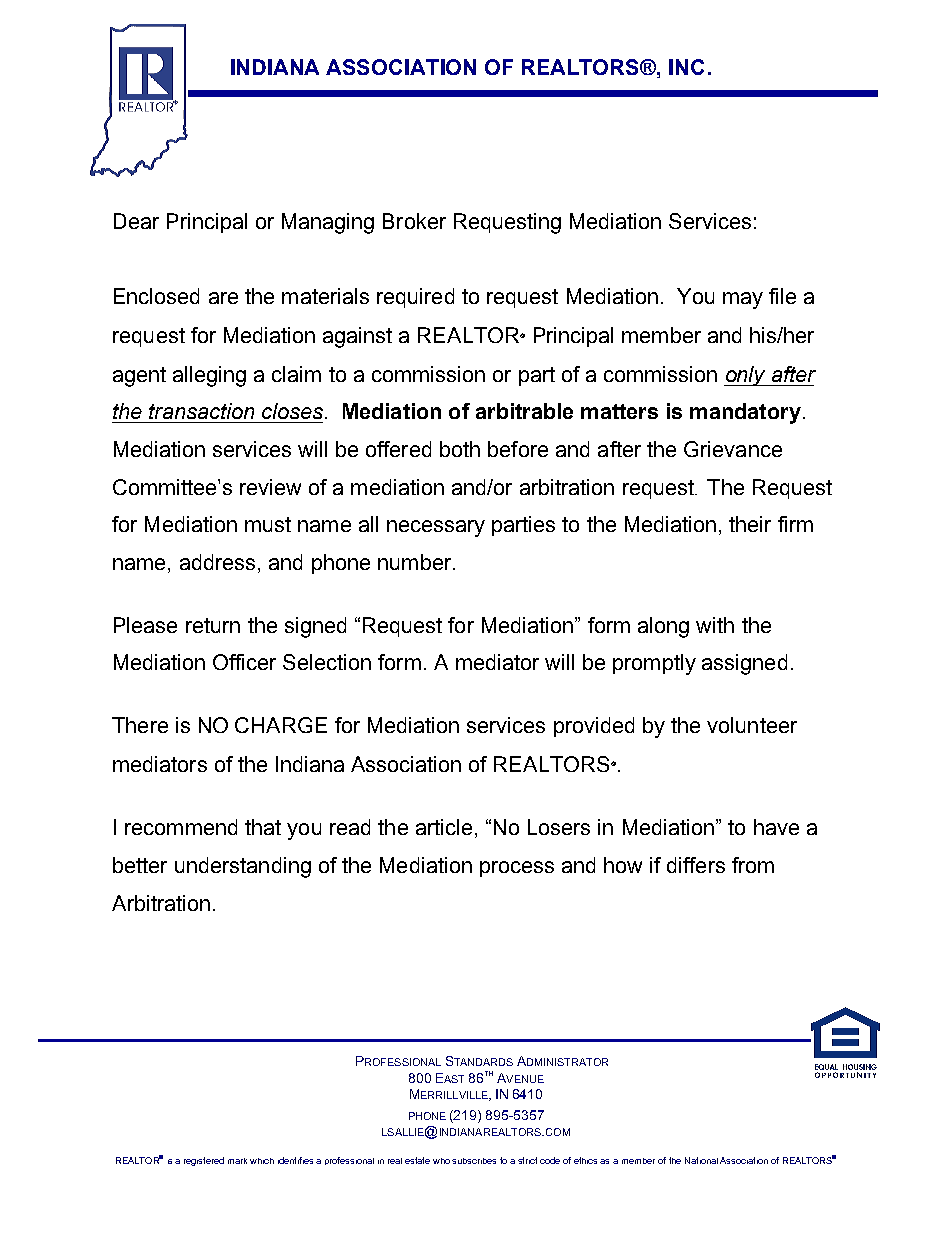 The width and height of the screenshot is (952, 1233). Describe the element at coordinates (244, 662) in the screenshot. I see `Officer` at that location.
